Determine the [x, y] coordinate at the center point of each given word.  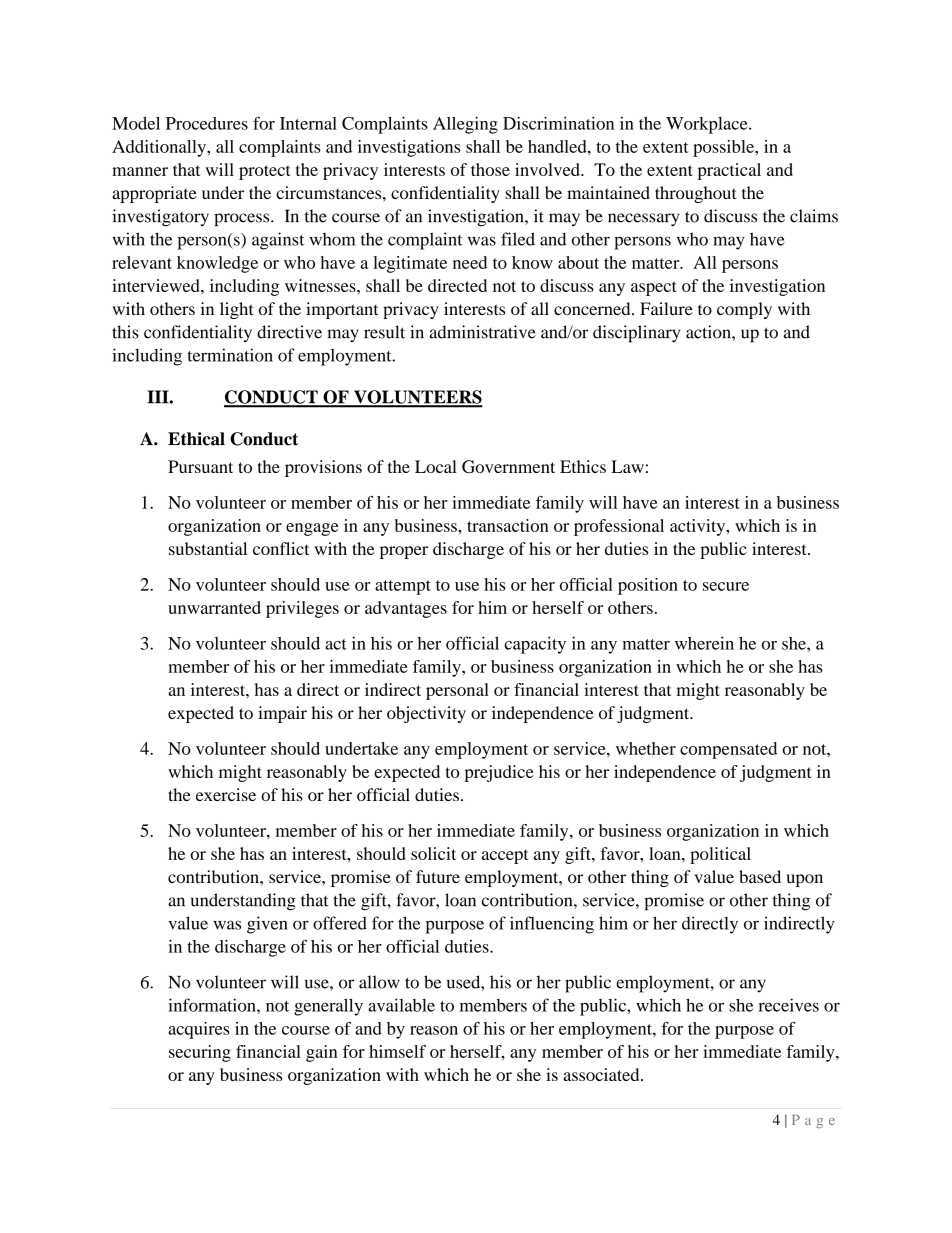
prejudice [499, 773]
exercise [226, 794]
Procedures [207, 123]
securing [200, 1053]
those [490, 169]
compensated [728, 750]
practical [729, 171]
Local [436, 466]
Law [627, 466]
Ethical [196, 439]
